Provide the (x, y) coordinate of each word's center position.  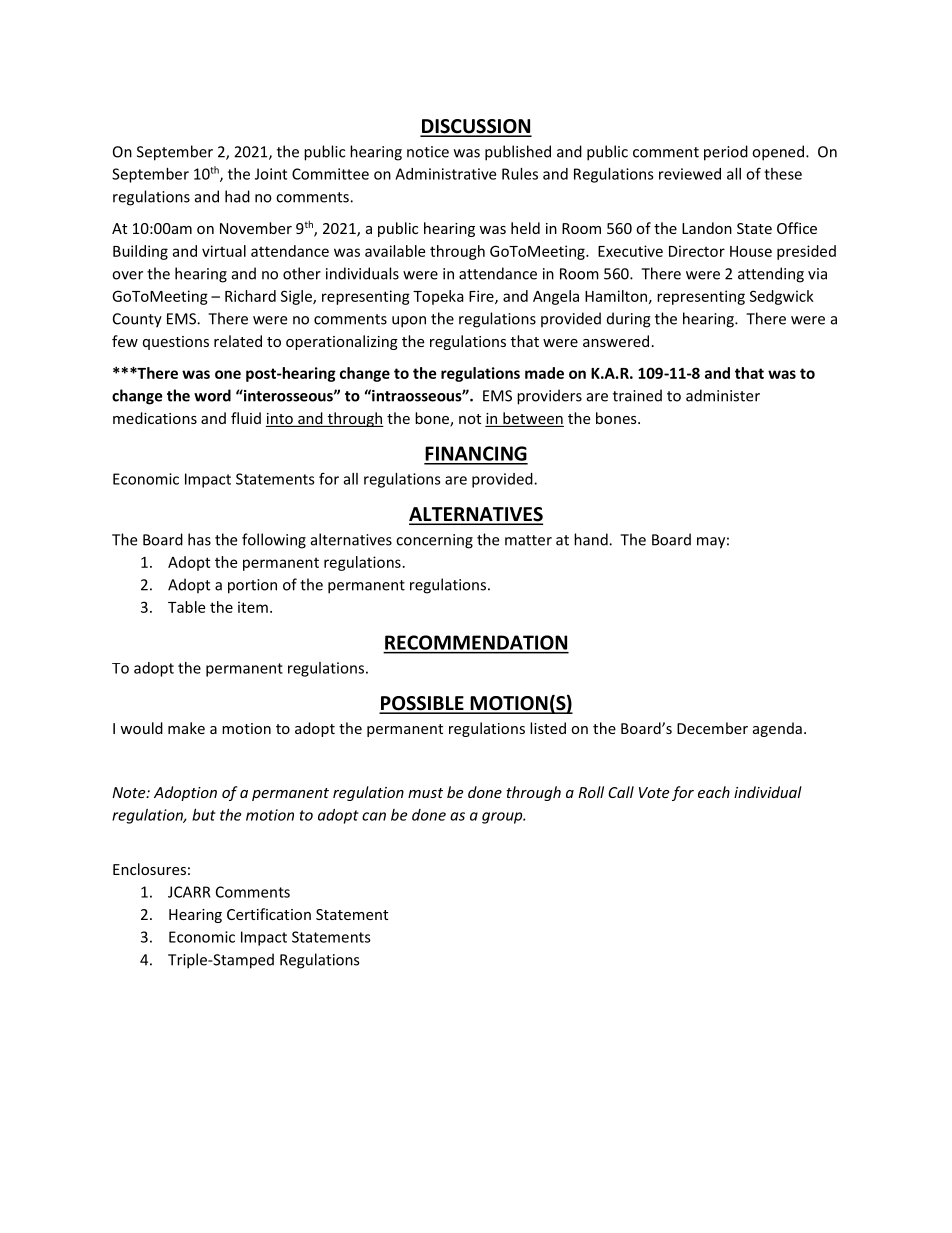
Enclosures (149, 869)
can (374, 816)
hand (592, 539)
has (199, 539)
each (714, 792)
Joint (271, 174)
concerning (434, 541)
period (726, 153)
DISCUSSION (476, 127)
